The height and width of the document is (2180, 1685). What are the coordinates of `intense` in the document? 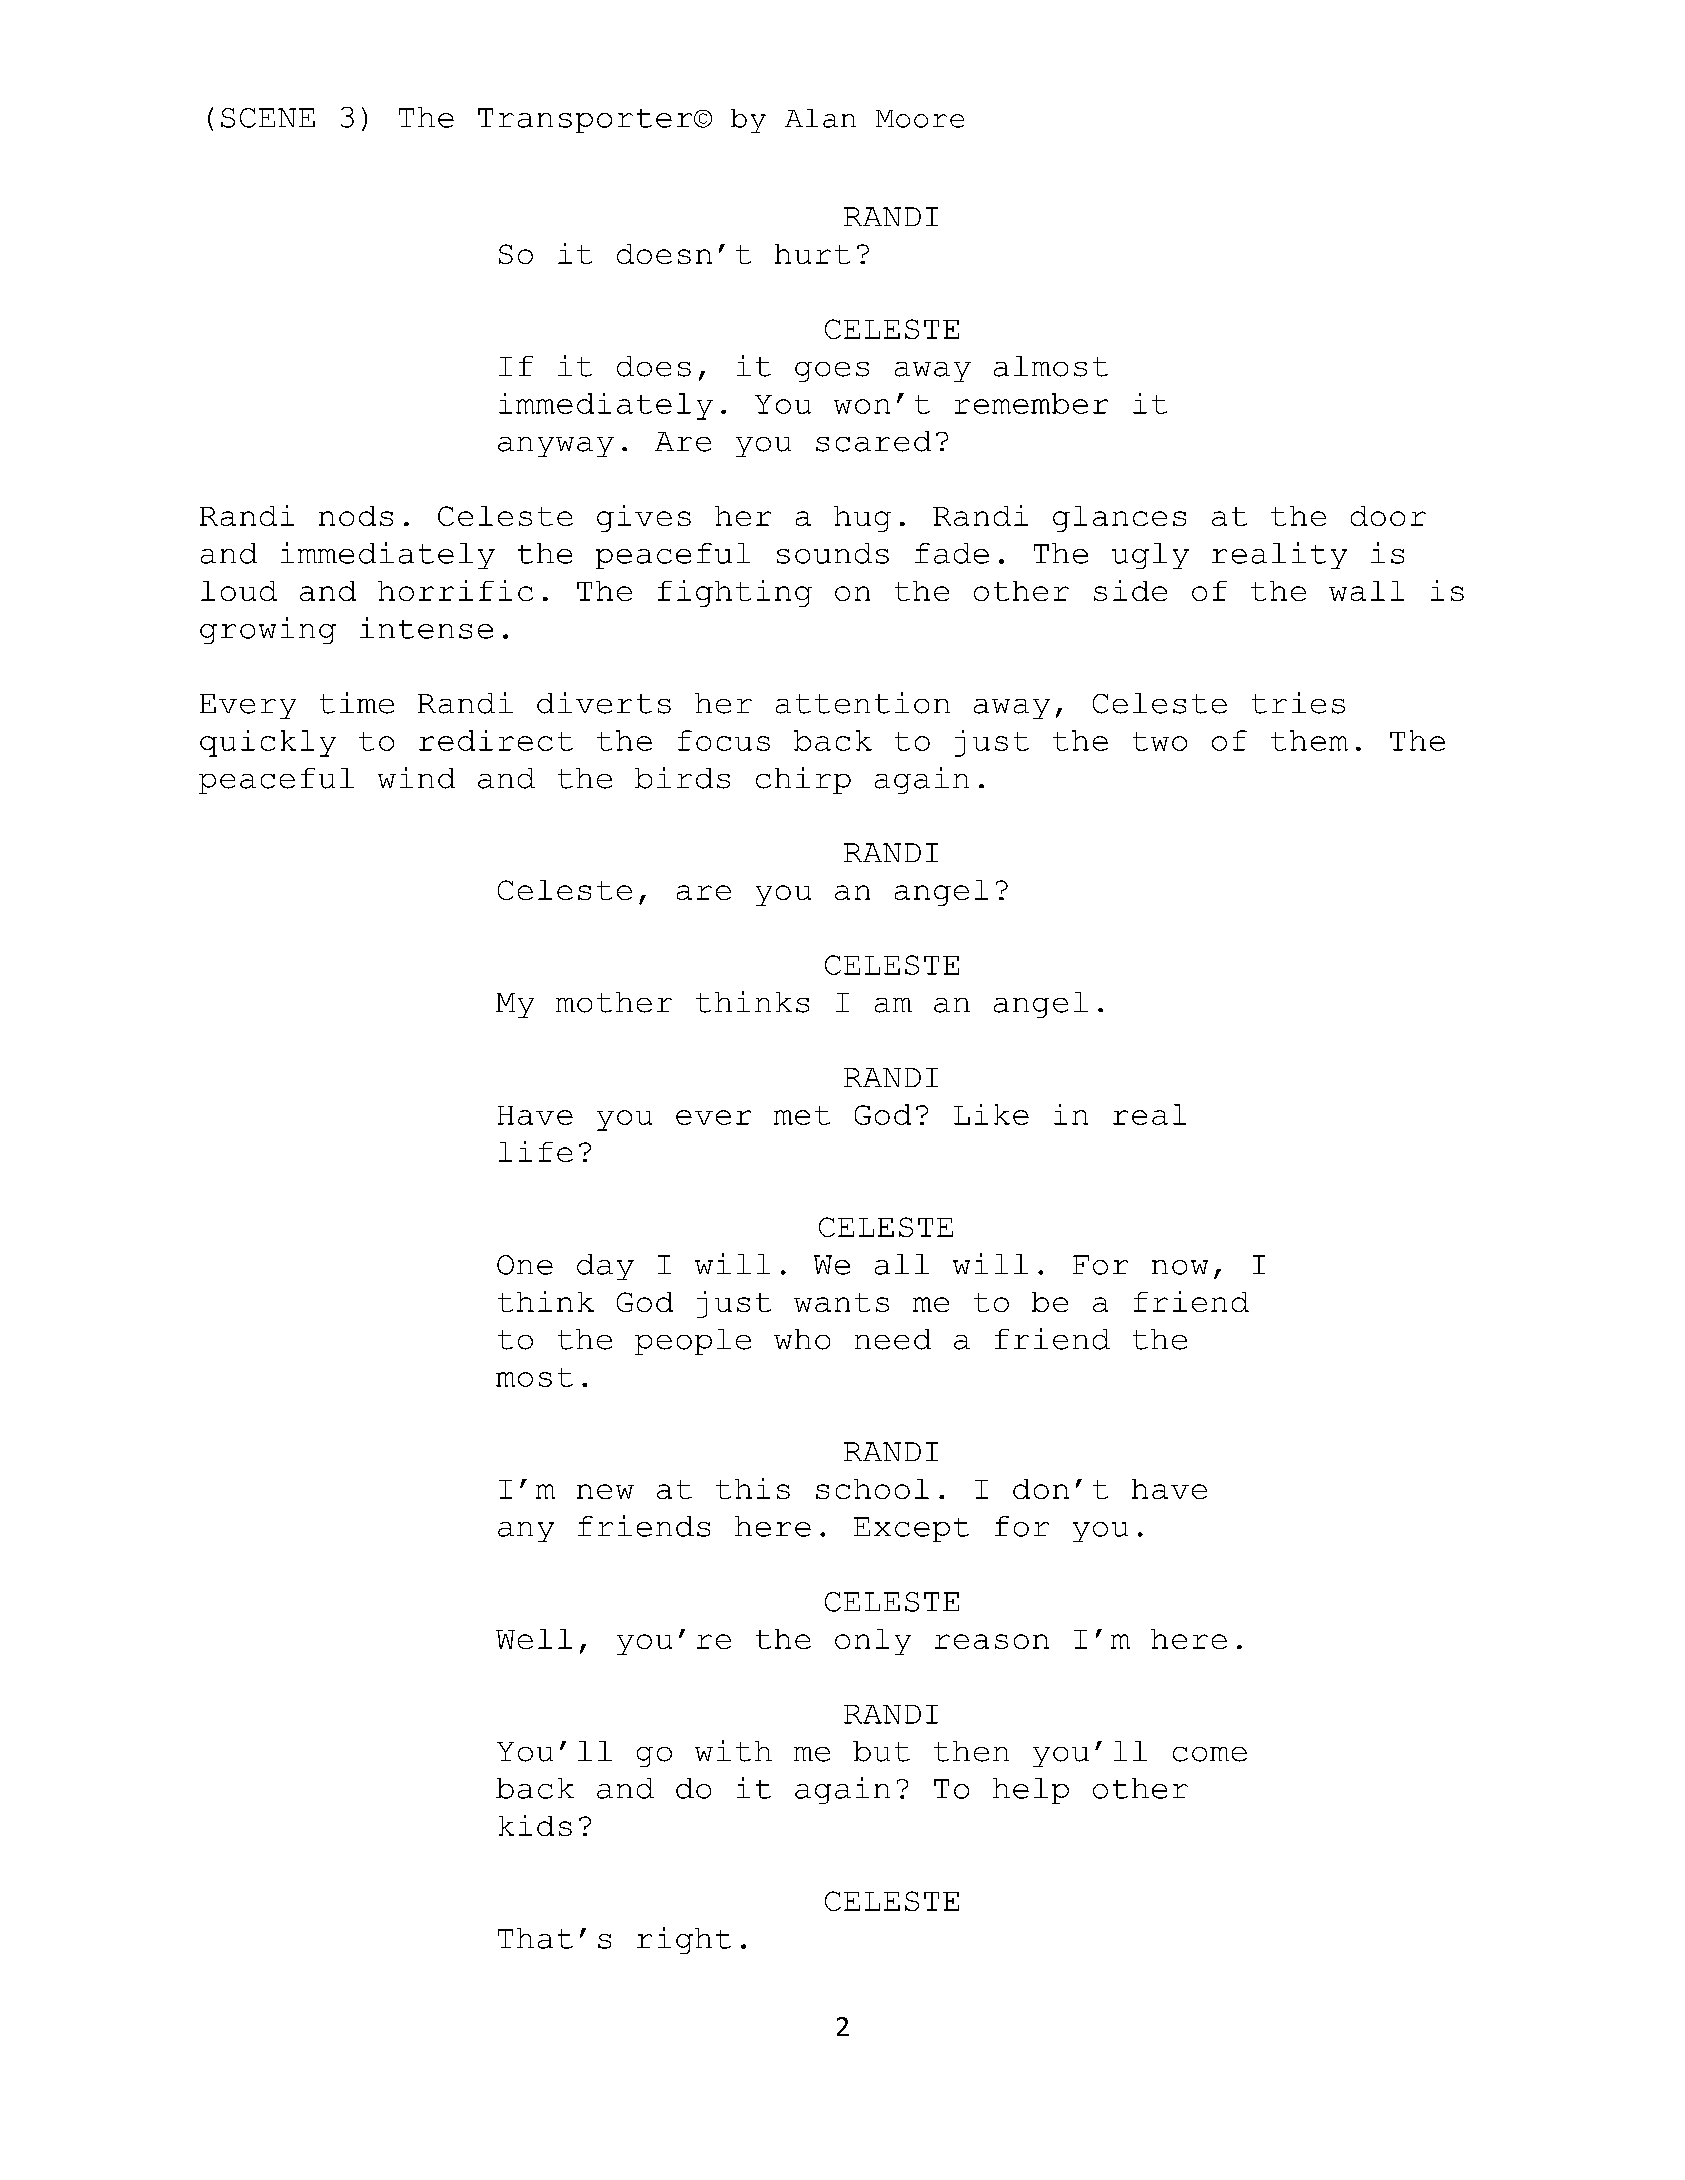 It's located at (426, 628).
